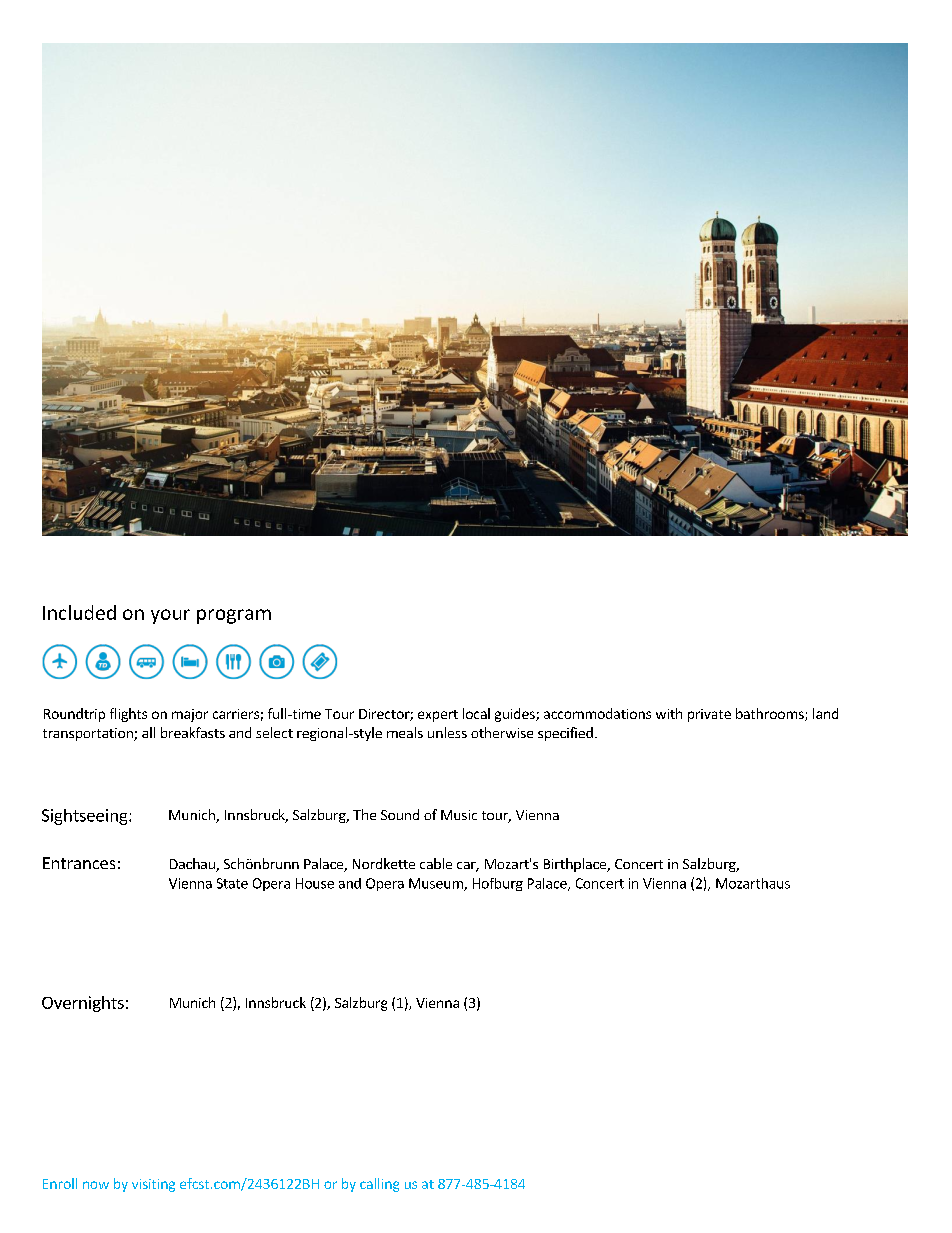 This document has width=952, height=1233. Describe the element at coordinates (86, 817) in the document. I see `Sightseeing` at that location.
